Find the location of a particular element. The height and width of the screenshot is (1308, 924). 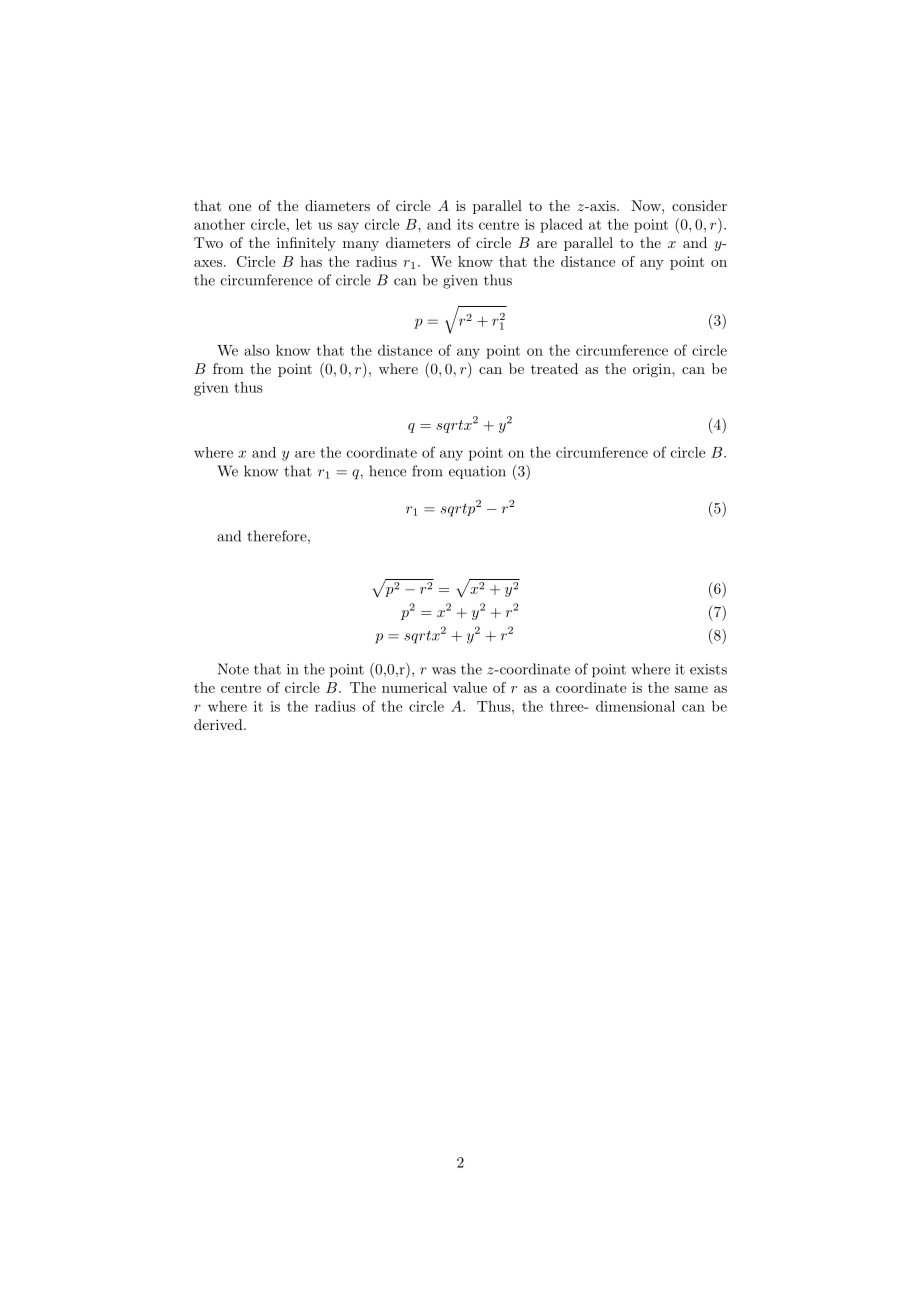

its is located at coordinates (465, 224).
